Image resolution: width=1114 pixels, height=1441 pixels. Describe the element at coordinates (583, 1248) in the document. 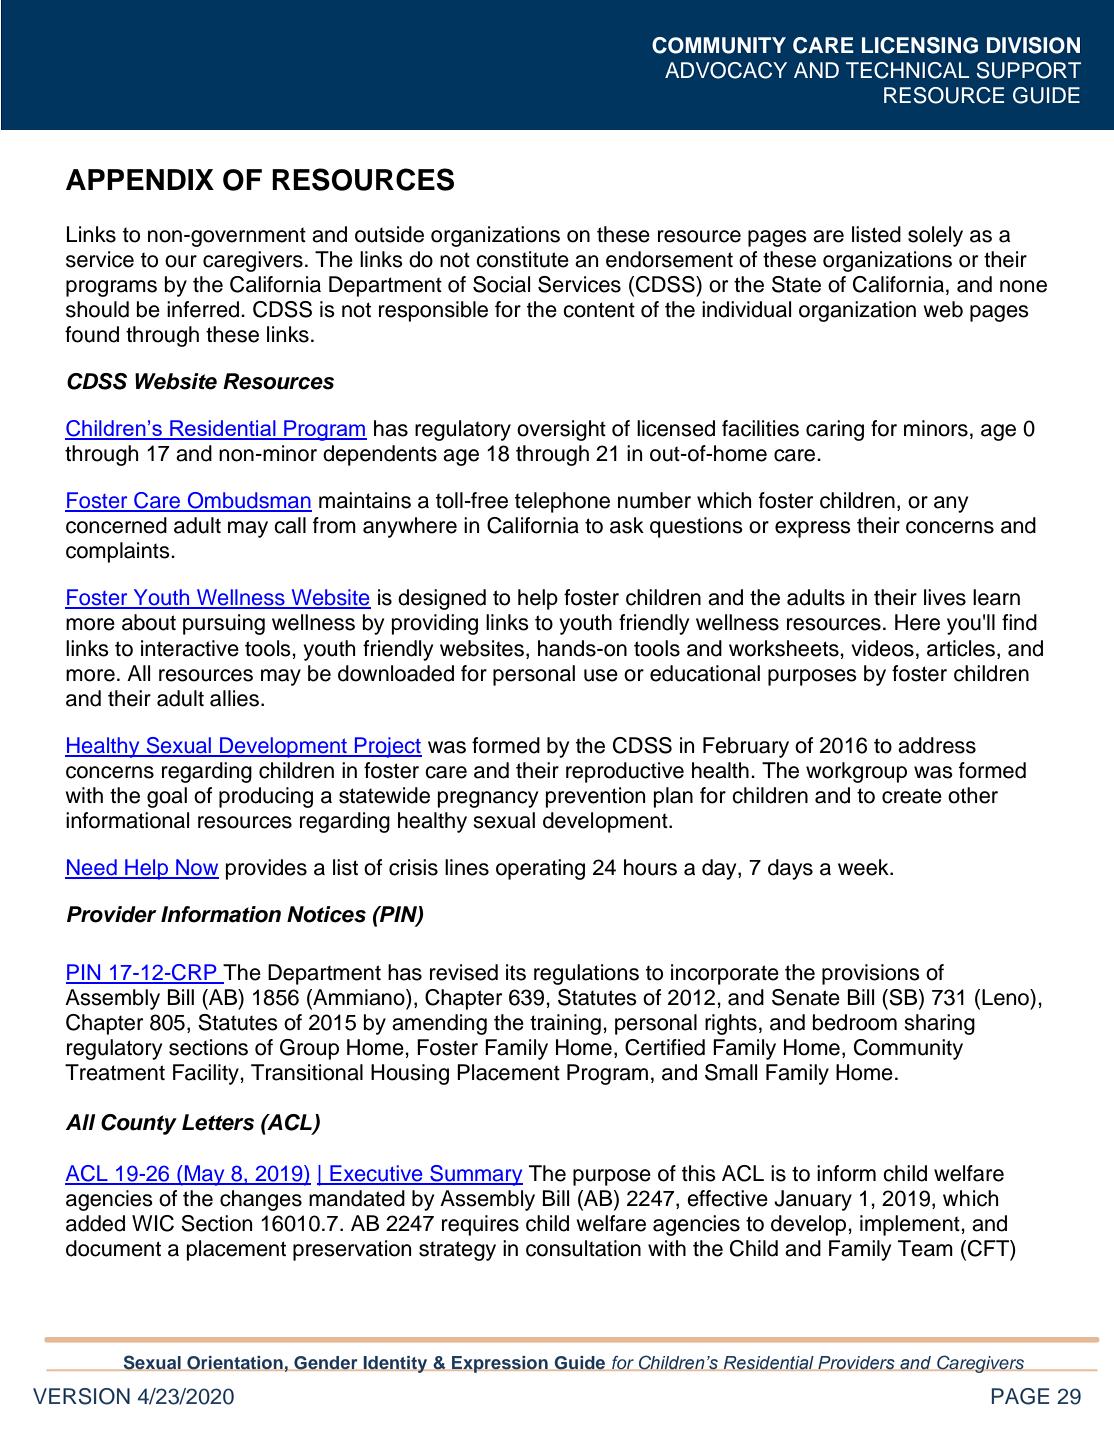

I see `consultation` at that location.
